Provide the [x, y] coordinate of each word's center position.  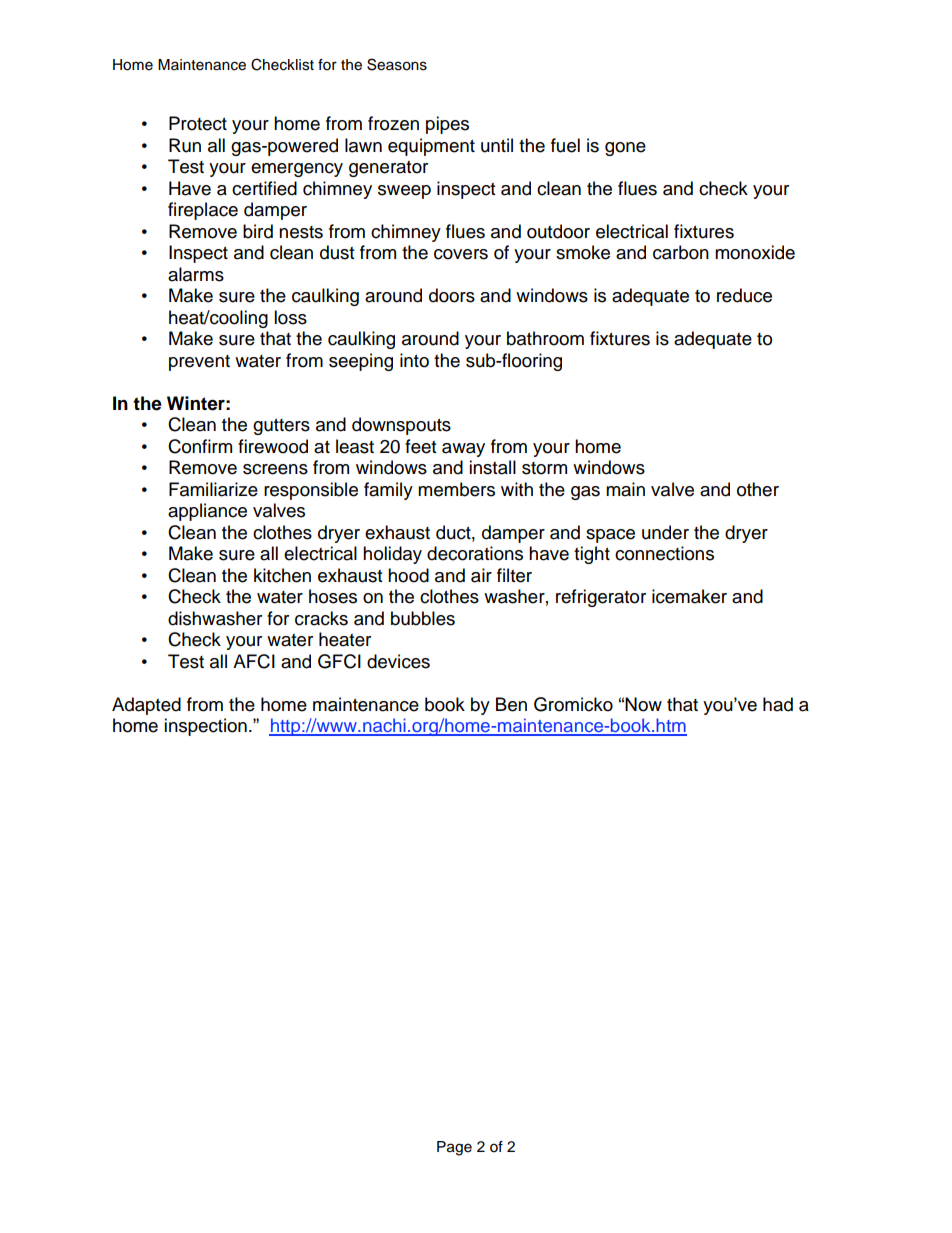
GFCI [339, 661]
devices [398, 661]
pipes [447, 125]
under [665, 532]
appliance [207, 512]
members [456, 489]
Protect [198, 123]
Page [454, 1148]
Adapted [146, 706]
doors [452, 295]
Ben [511, 704]
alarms [196, 274]
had [778, 704]
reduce [744, 295]
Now [643, 704]
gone [625, 149]
